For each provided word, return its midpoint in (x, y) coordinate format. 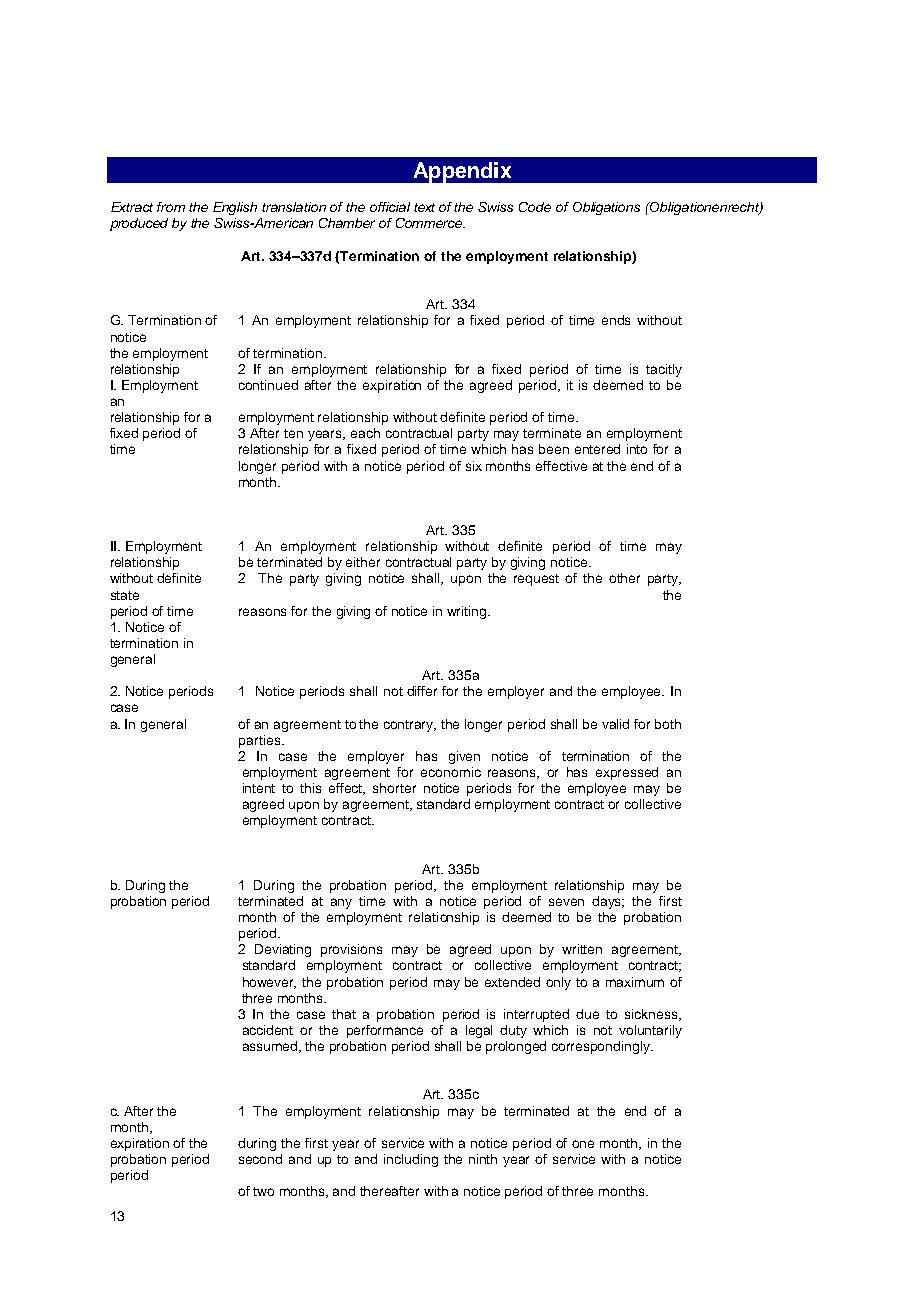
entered (597, 449)
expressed (627, 773)
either (363, 562)
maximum (635, 982)
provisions (351, 950)
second (260, 1159)
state (125, 595)
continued (268, 385)
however (269, 983)
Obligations (606, 208)
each (365, 433)
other (624, 578)
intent (259, 788)
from (171, 207)
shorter (394, 788)
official (390, 207)
